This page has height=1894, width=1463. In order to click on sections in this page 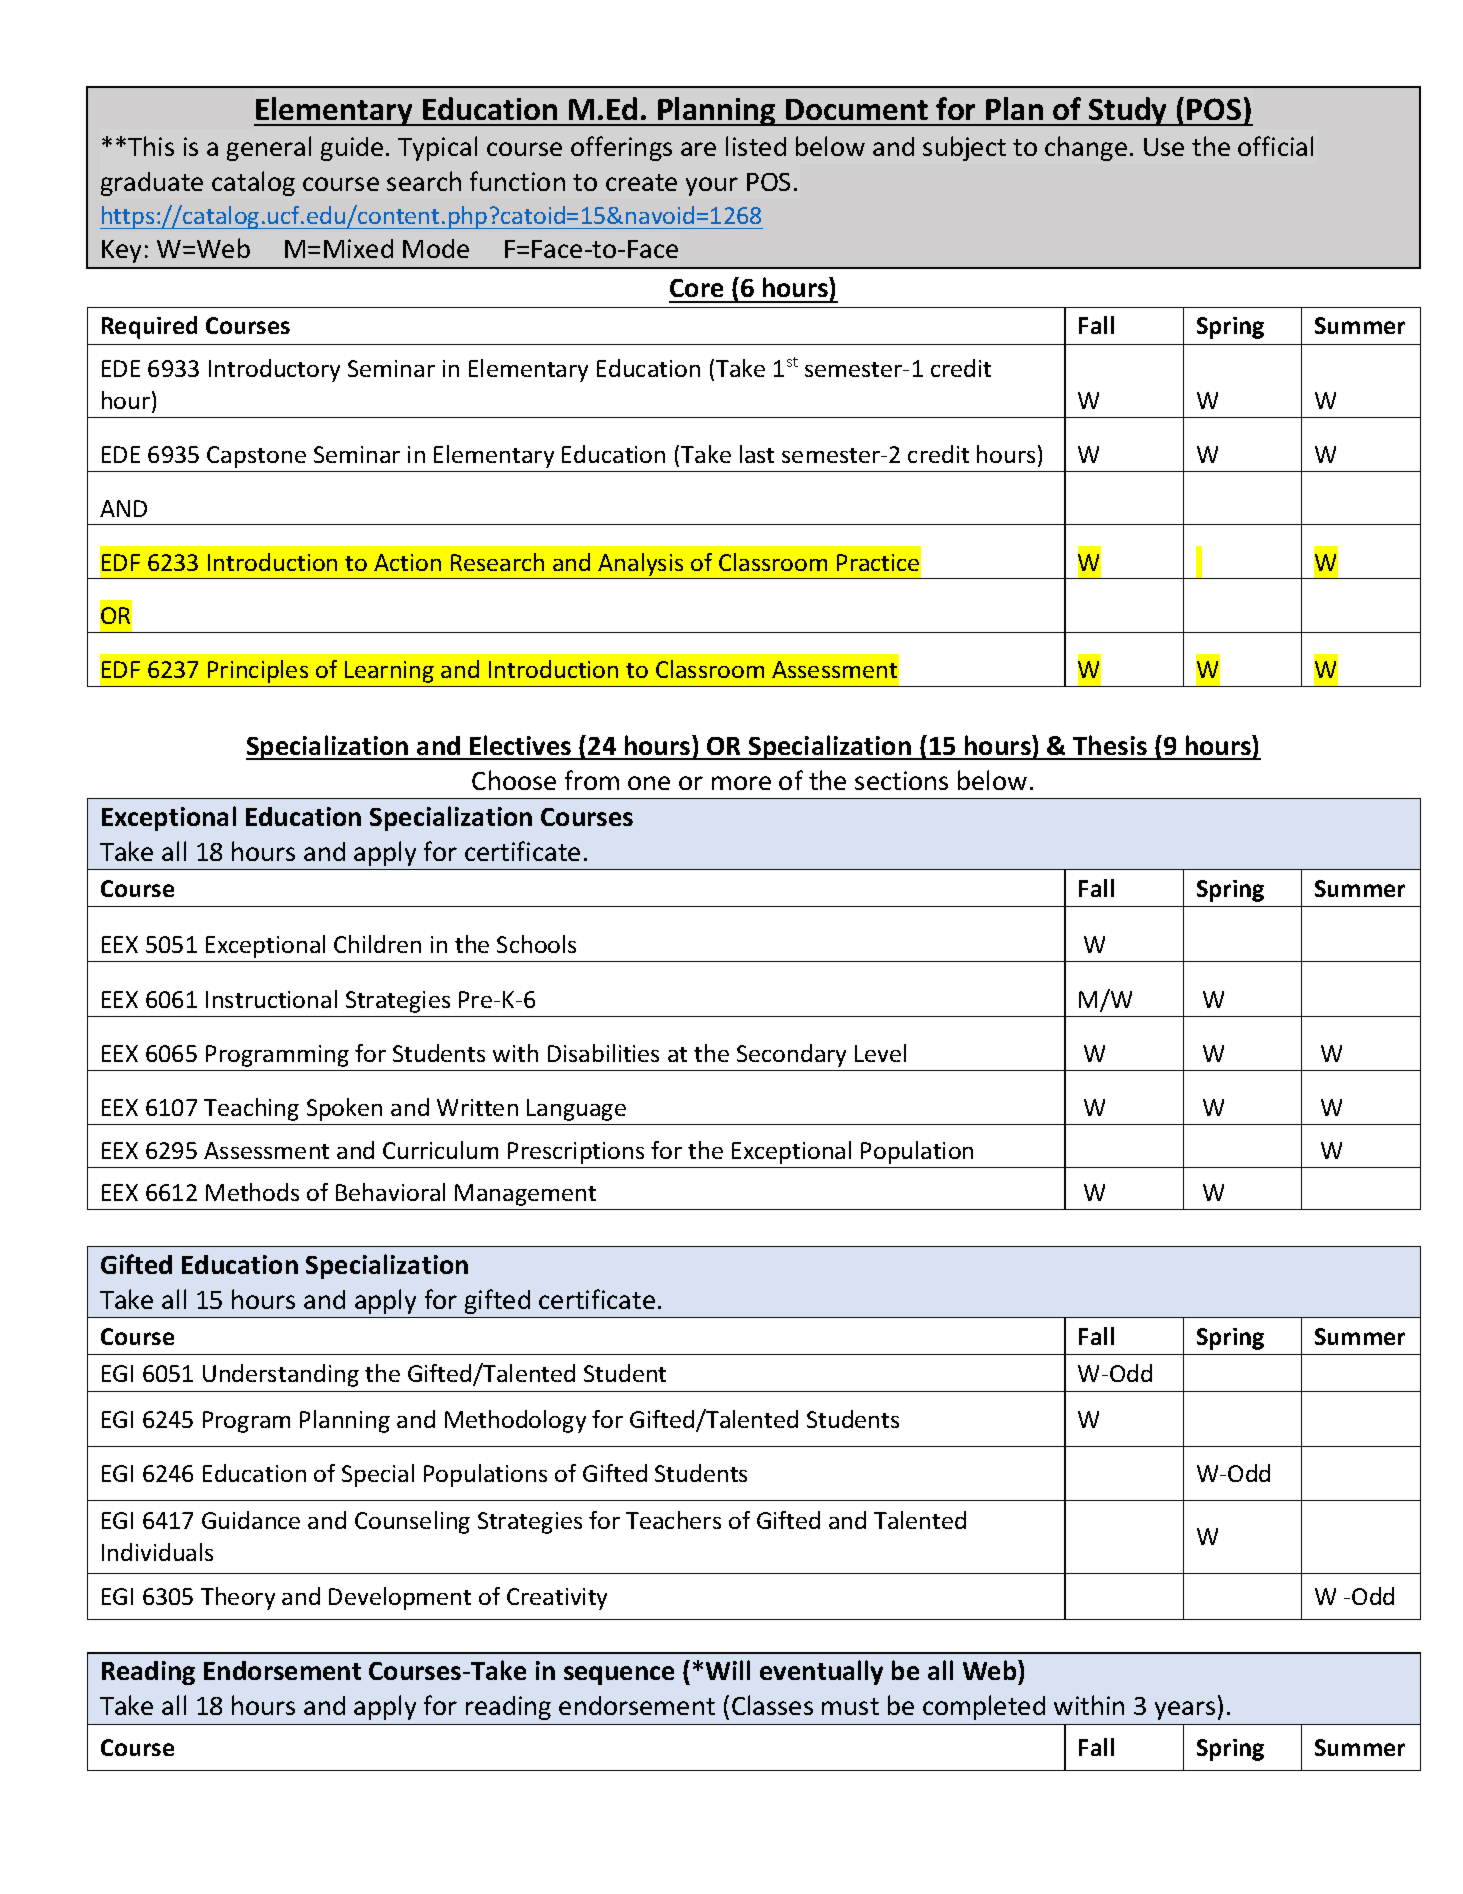, I will do `click(901, 780)`.
